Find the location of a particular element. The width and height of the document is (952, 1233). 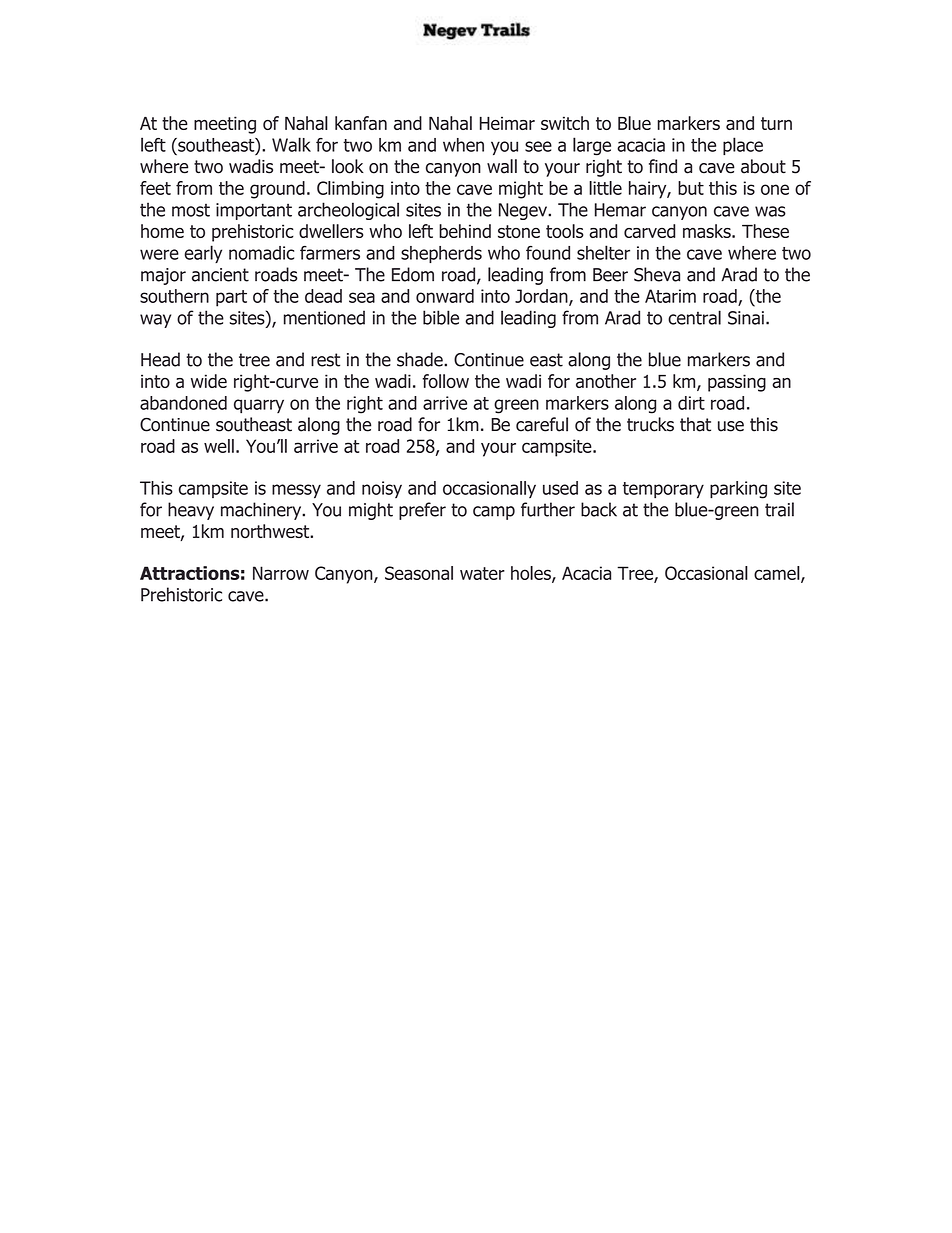

shade is located at coordinates (421, 359).
